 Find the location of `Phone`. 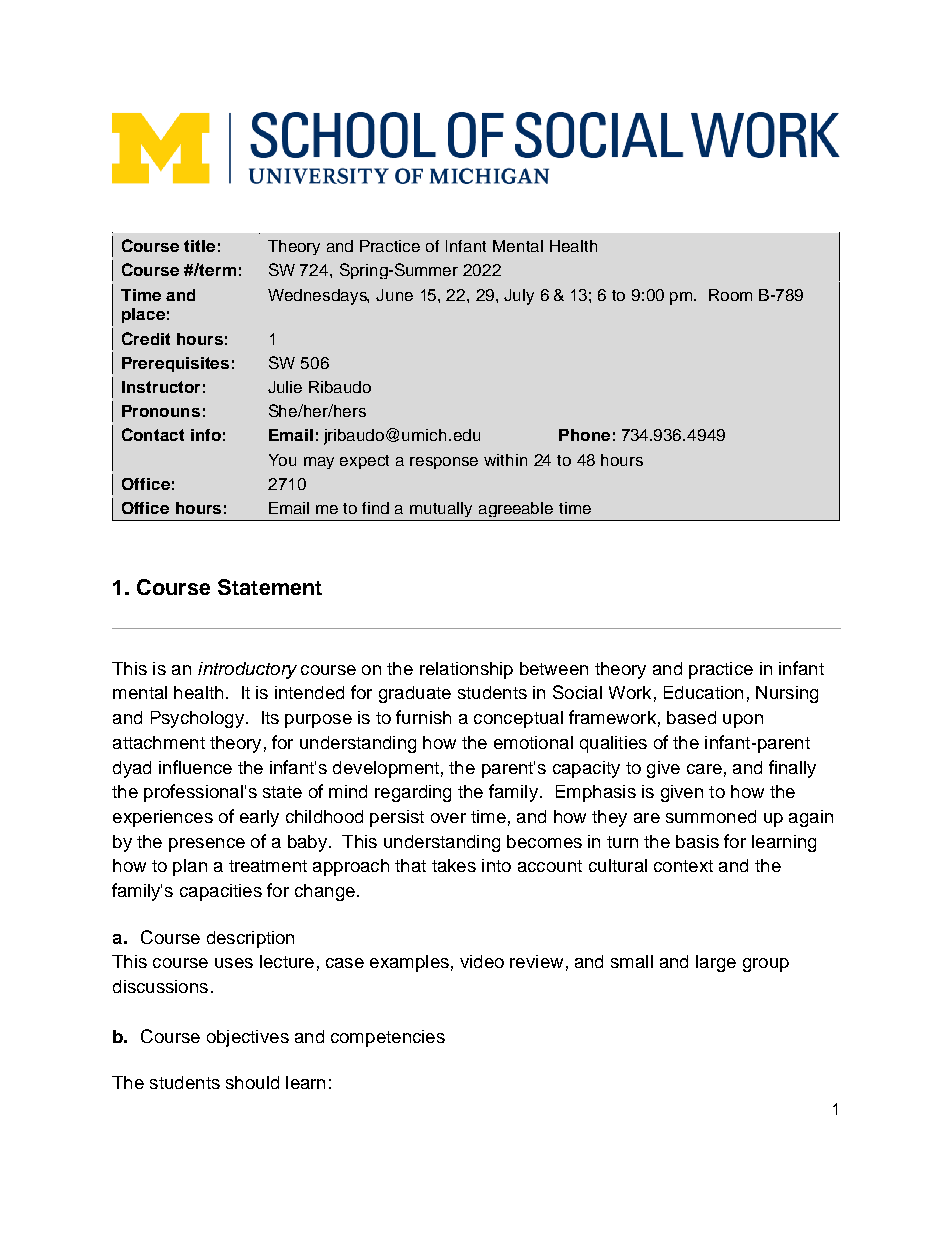

Phone is located at coordinates (584, 435).
